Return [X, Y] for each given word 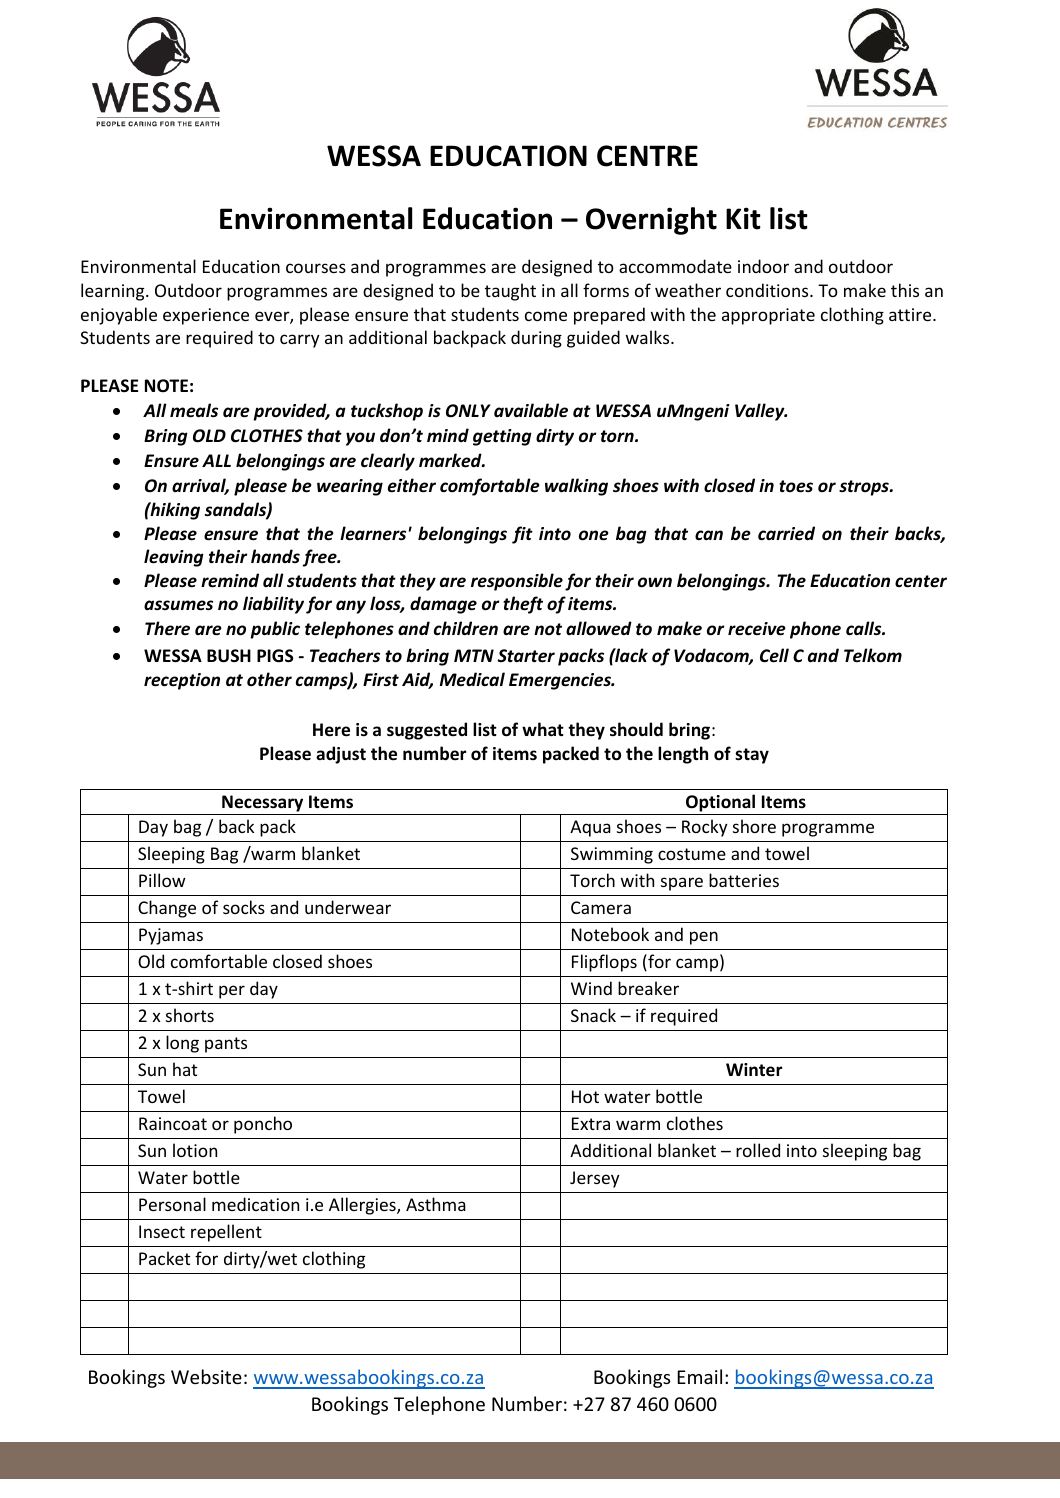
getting [502, 437]
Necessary [263, 805]
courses [316, 268]
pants [226, 1045]
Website [206, 1376]
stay [752, 756]
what [543, 729]
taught [510, 292]
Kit [743, 218]
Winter [754, 1070]
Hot [585, 1096]
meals [194, 410]
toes [796, 486]
